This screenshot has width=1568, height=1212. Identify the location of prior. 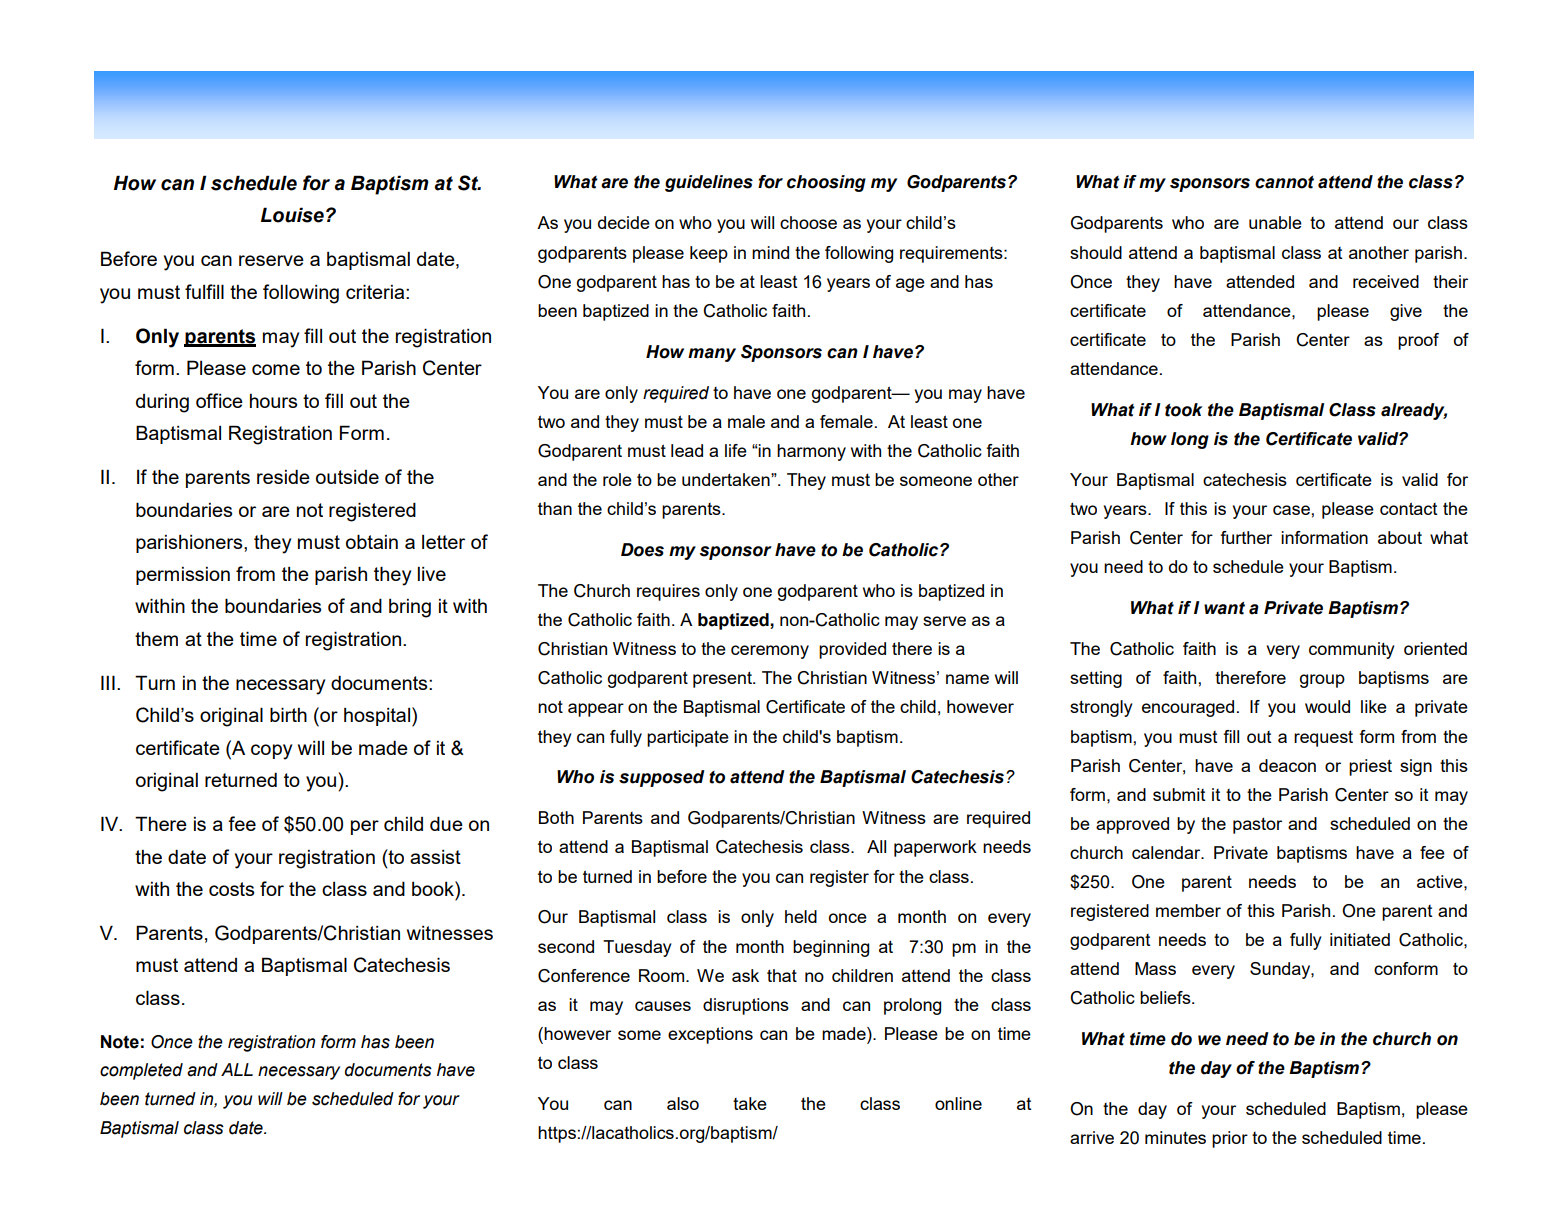
(1230, 1139).
